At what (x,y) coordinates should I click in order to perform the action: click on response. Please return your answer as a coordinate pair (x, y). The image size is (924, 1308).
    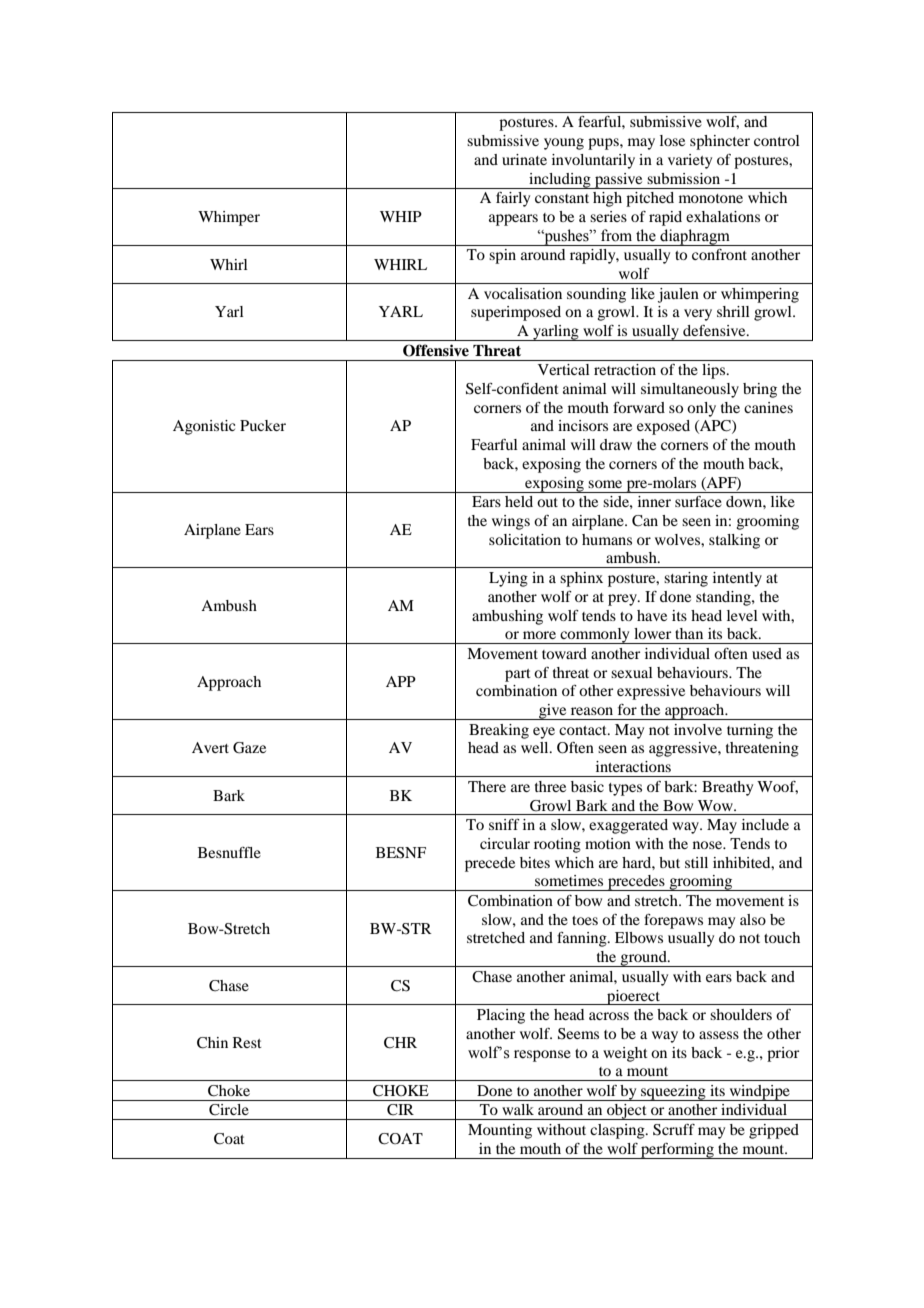
    Looking at the image, I should click on (542, 1056).
